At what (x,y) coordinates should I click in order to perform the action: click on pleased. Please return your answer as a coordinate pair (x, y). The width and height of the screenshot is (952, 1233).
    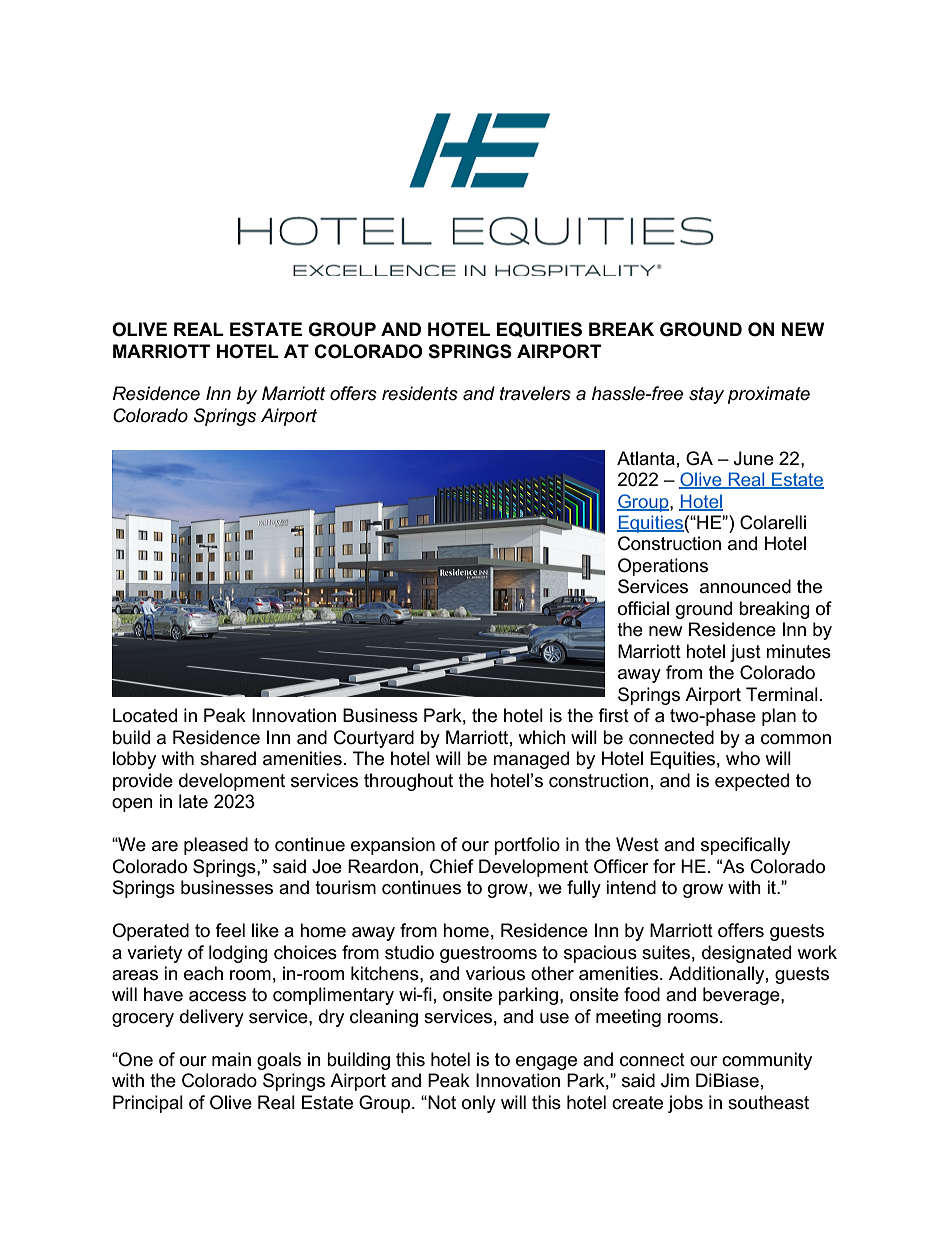
    Looking at the image, I should click on (216, 846).
